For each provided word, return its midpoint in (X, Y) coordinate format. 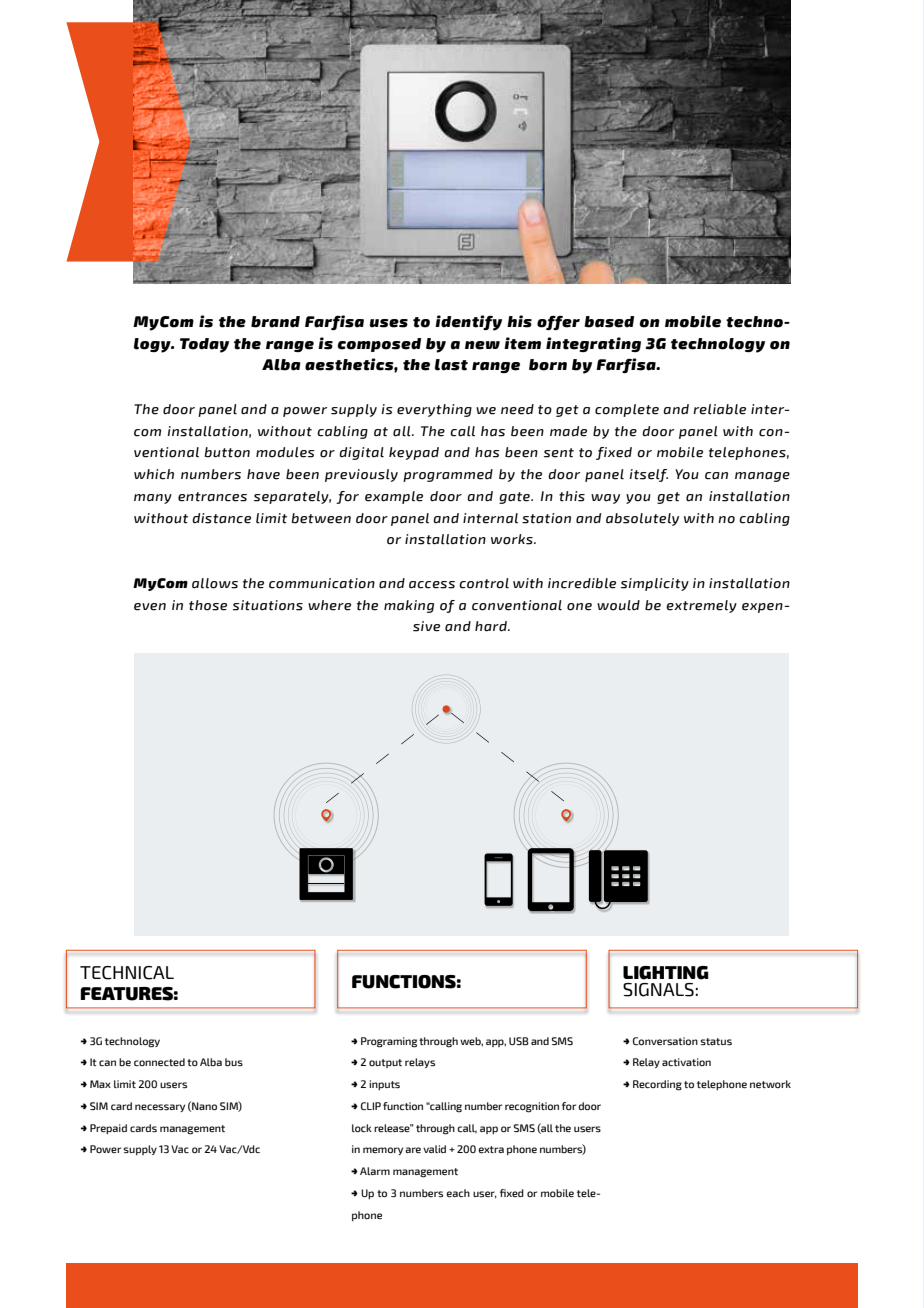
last (451, 365)
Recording (657, 1085)
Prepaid (108, 1129)
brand (275, 322)
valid (434, 1149)
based (609, 322)
